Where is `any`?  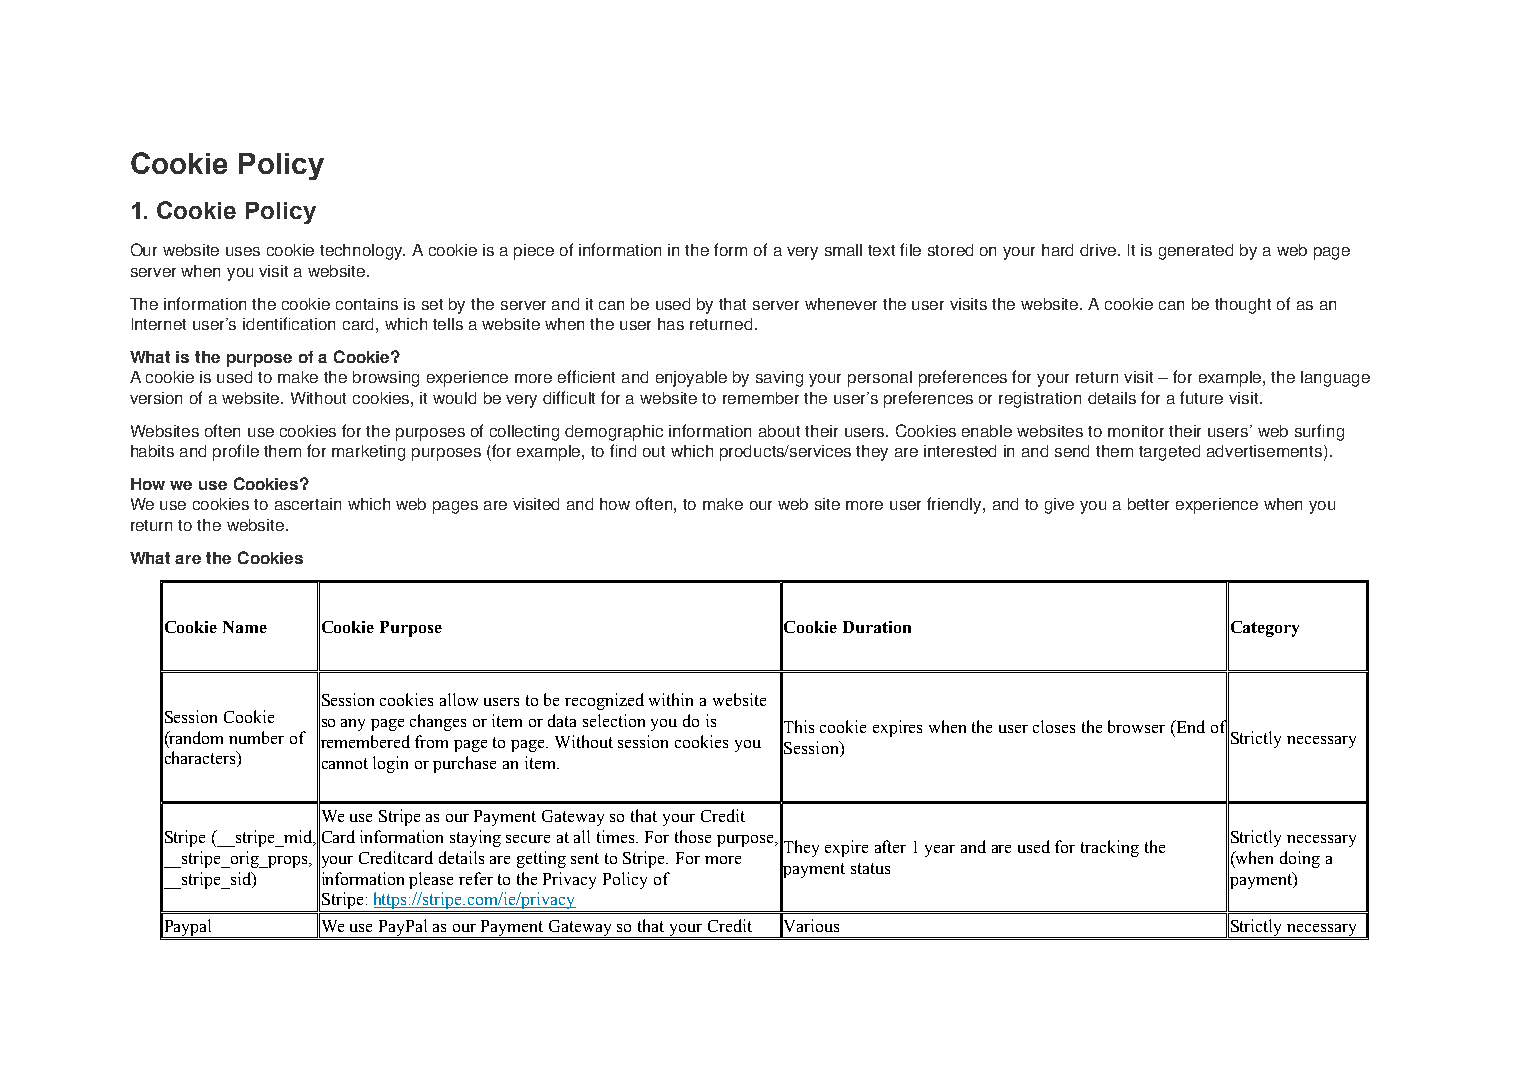
any is located at coordinates (353, 725).
